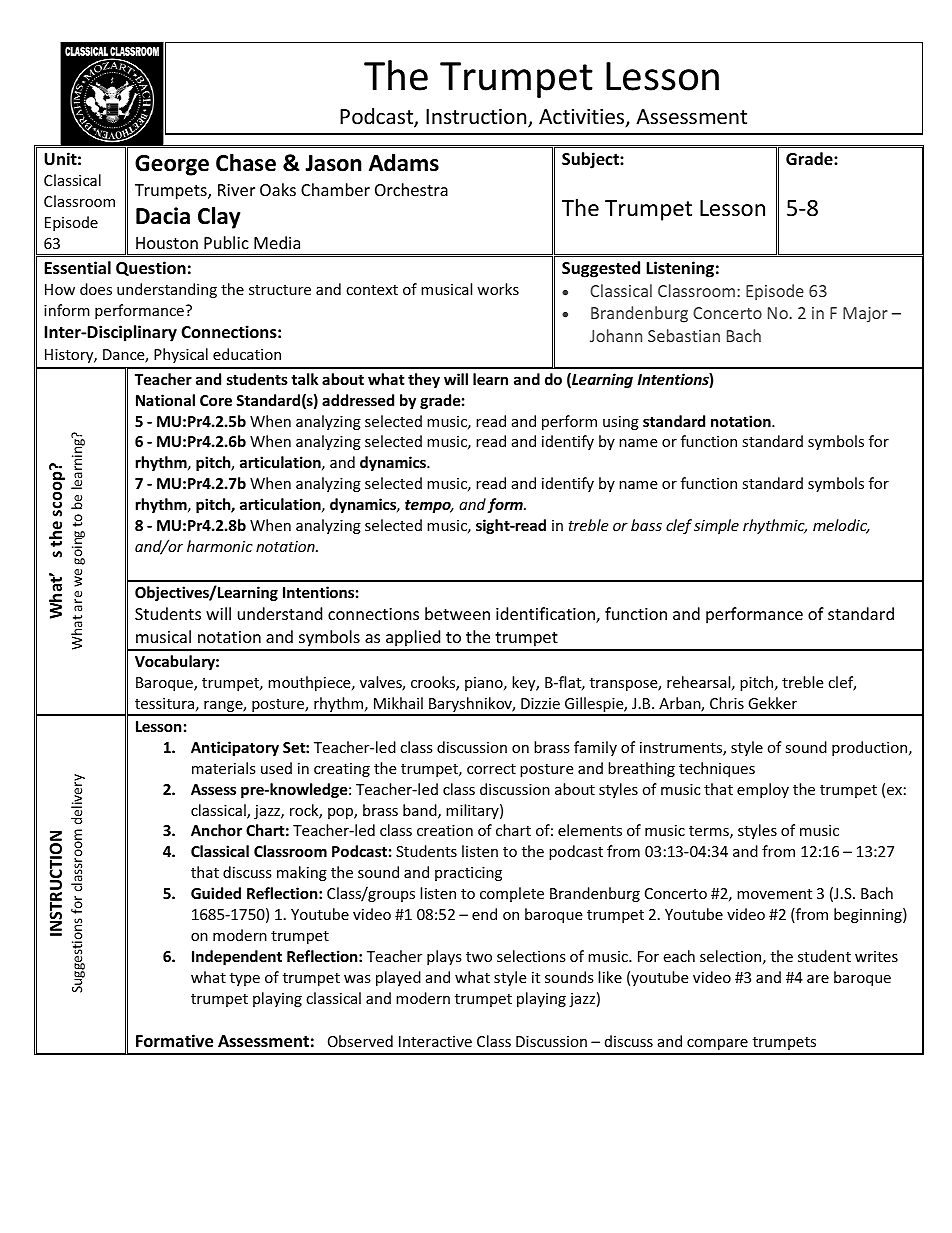  What do you see at coordinates (621, 423) in the screenshot?
I see `using` at bounding box center [621, 423].
